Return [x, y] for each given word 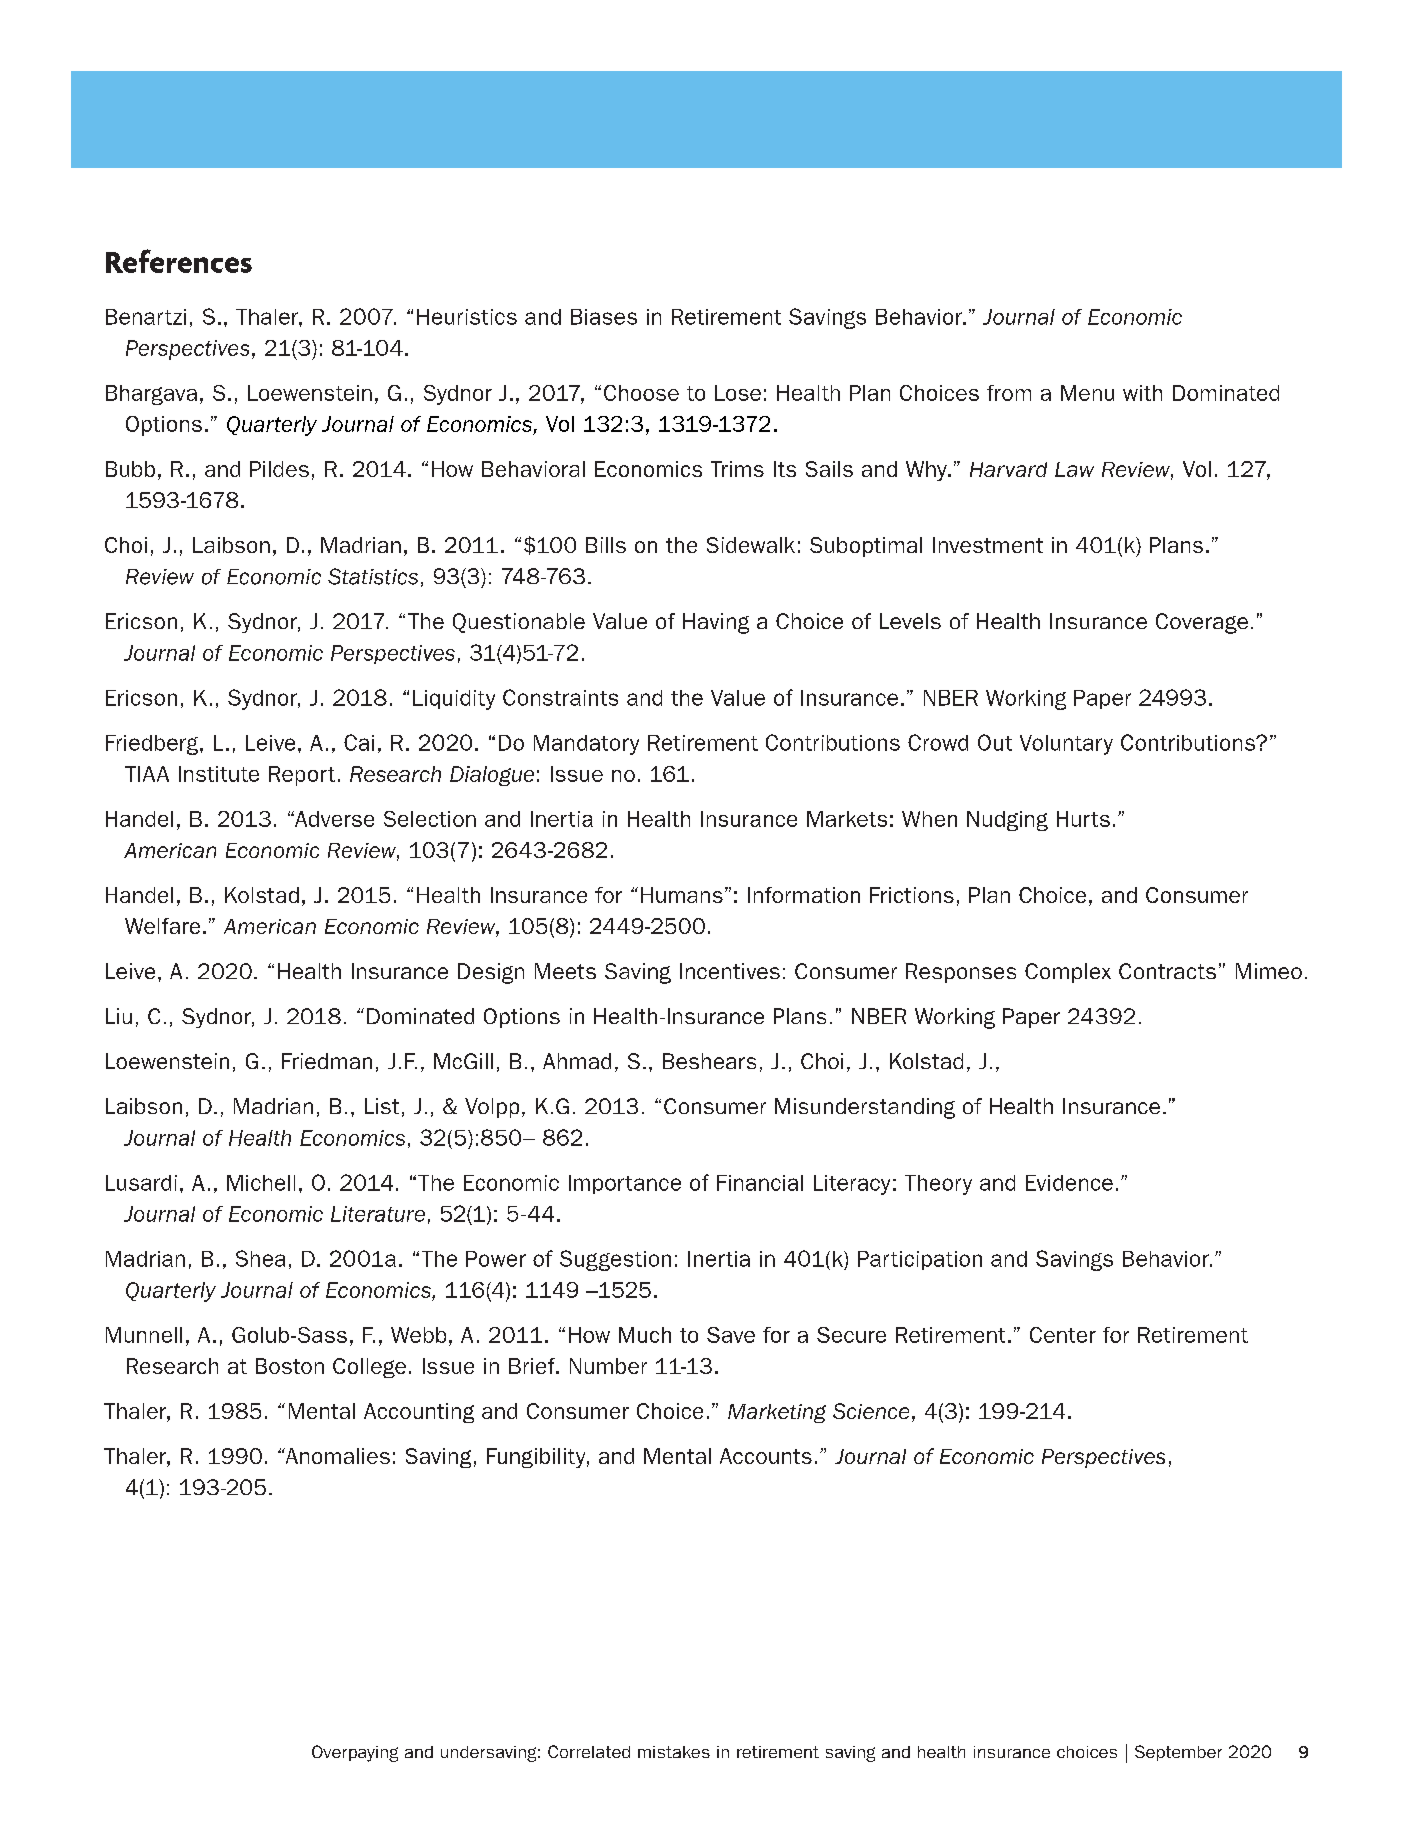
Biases [604, 317]
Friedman [327, 1061]
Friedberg [153, 745]
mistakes [674, 1752]
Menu [1087, 393]
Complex [1068, 973]
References [179, 261]
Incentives [730, 971]
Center [1063, 1335]
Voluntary [1066, 745]
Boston [290, 1366]
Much [645, 1335]
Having [716, 623]
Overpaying [355, 1753]
